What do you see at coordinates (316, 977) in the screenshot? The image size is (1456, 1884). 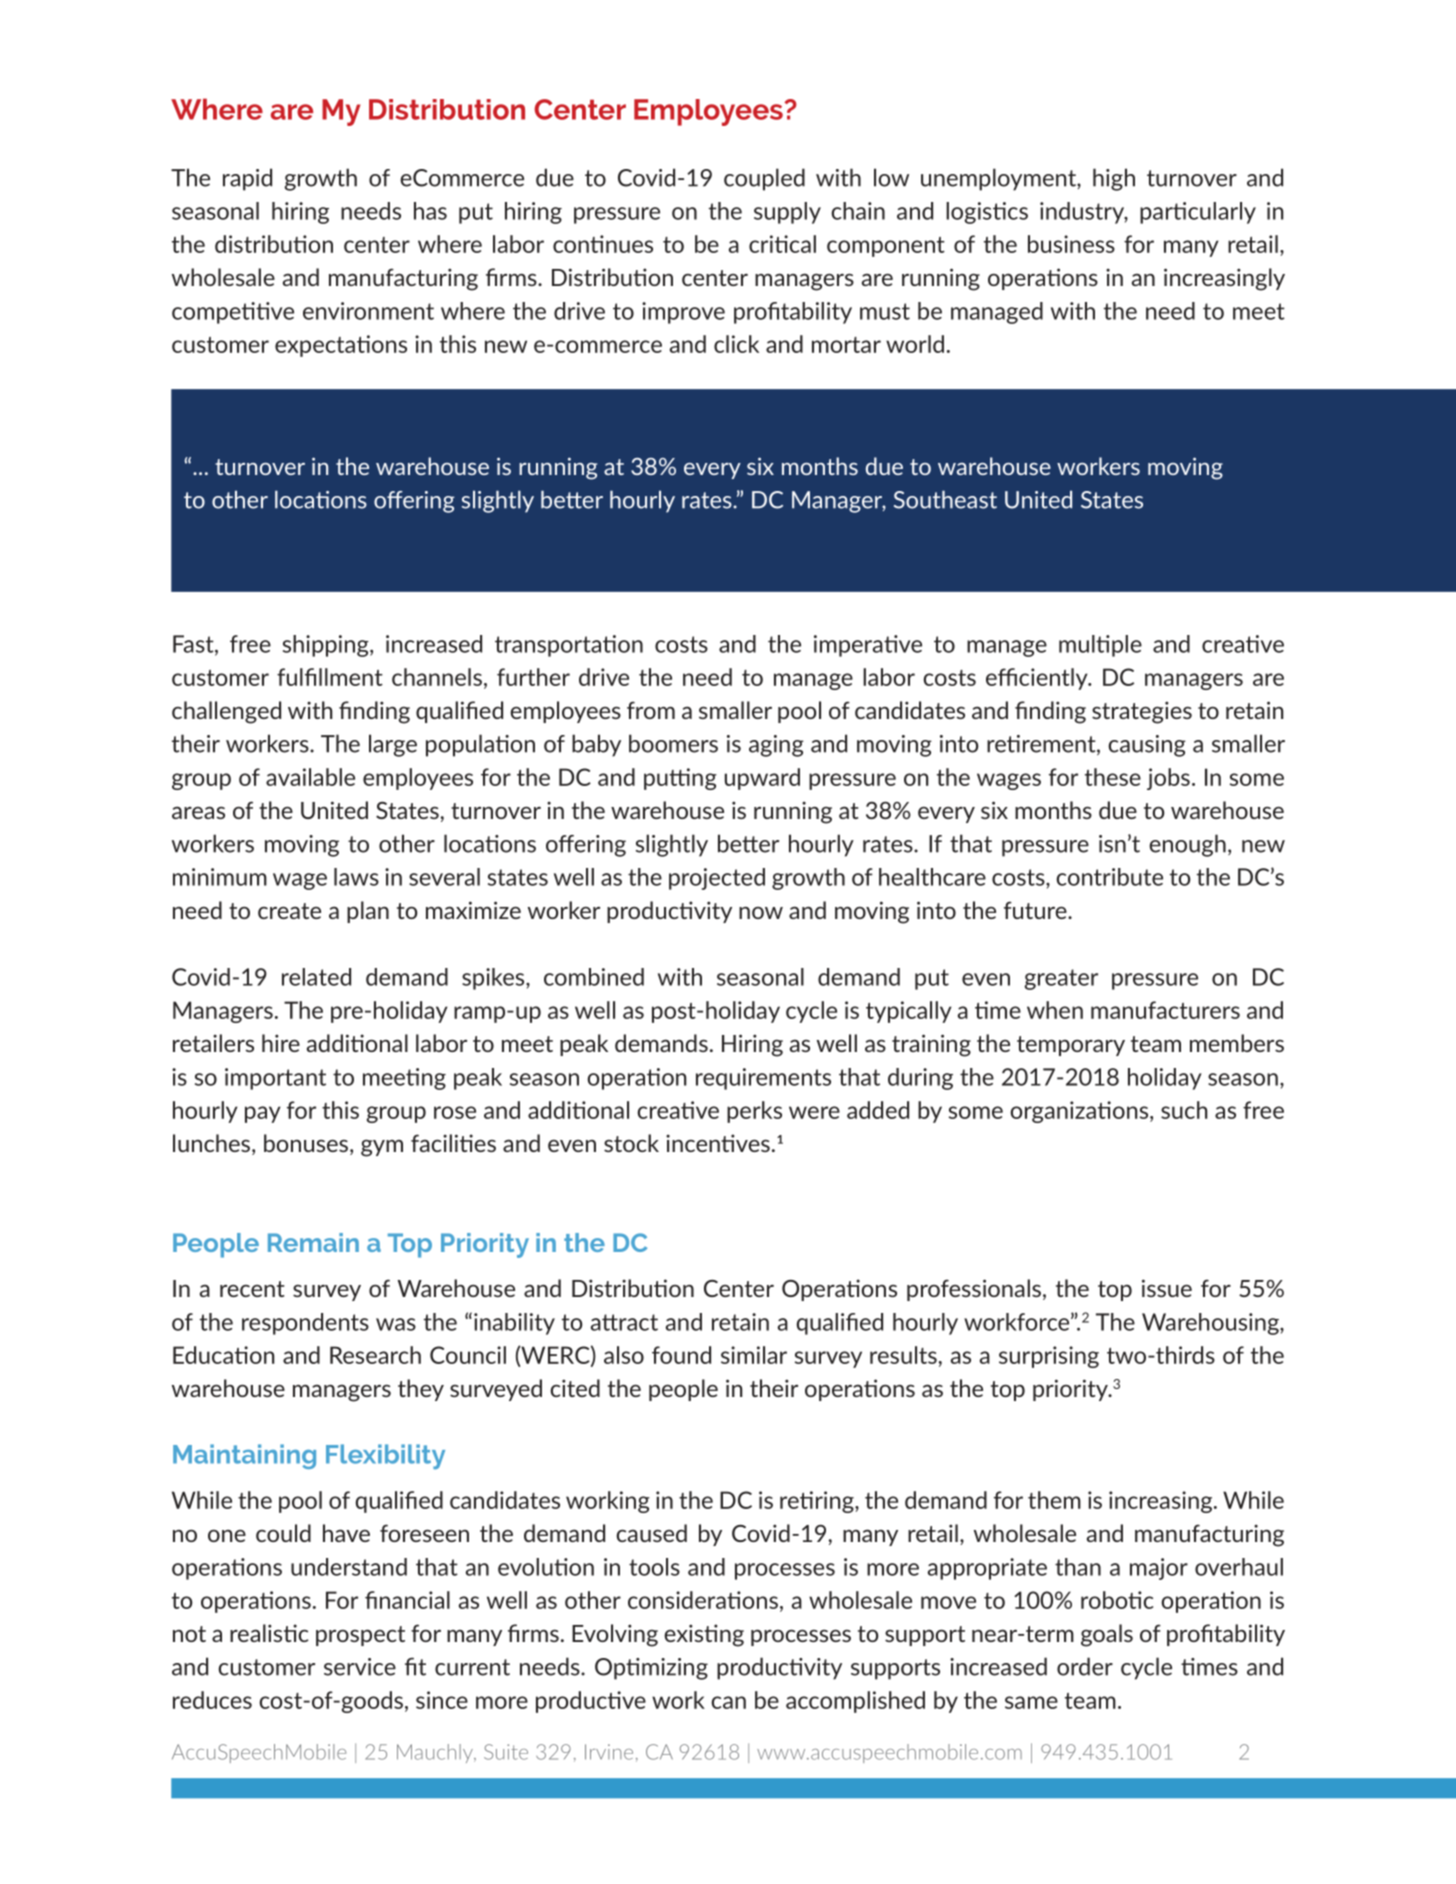 I see `related` at bounding box center [316, 977].
